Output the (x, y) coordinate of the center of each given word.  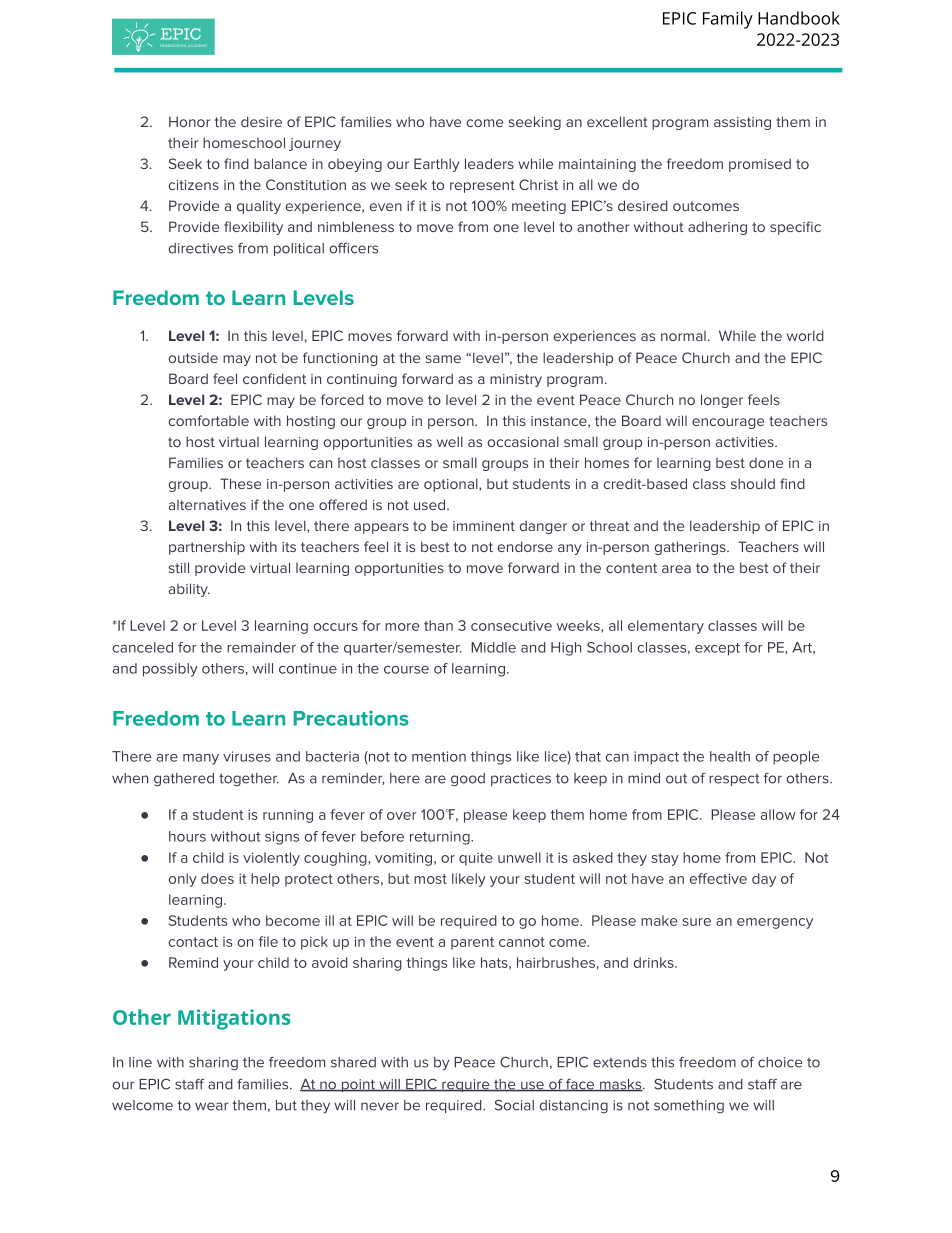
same (443, 359)
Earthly (436, 165)
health (730, 756)
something (689, 1107)
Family (728, 20)
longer (722, 401)
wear (212, 1106)
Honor (189, 121)
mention (439, 756)
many (201, 759)
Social (514, 1105)
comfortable (209, 420)
